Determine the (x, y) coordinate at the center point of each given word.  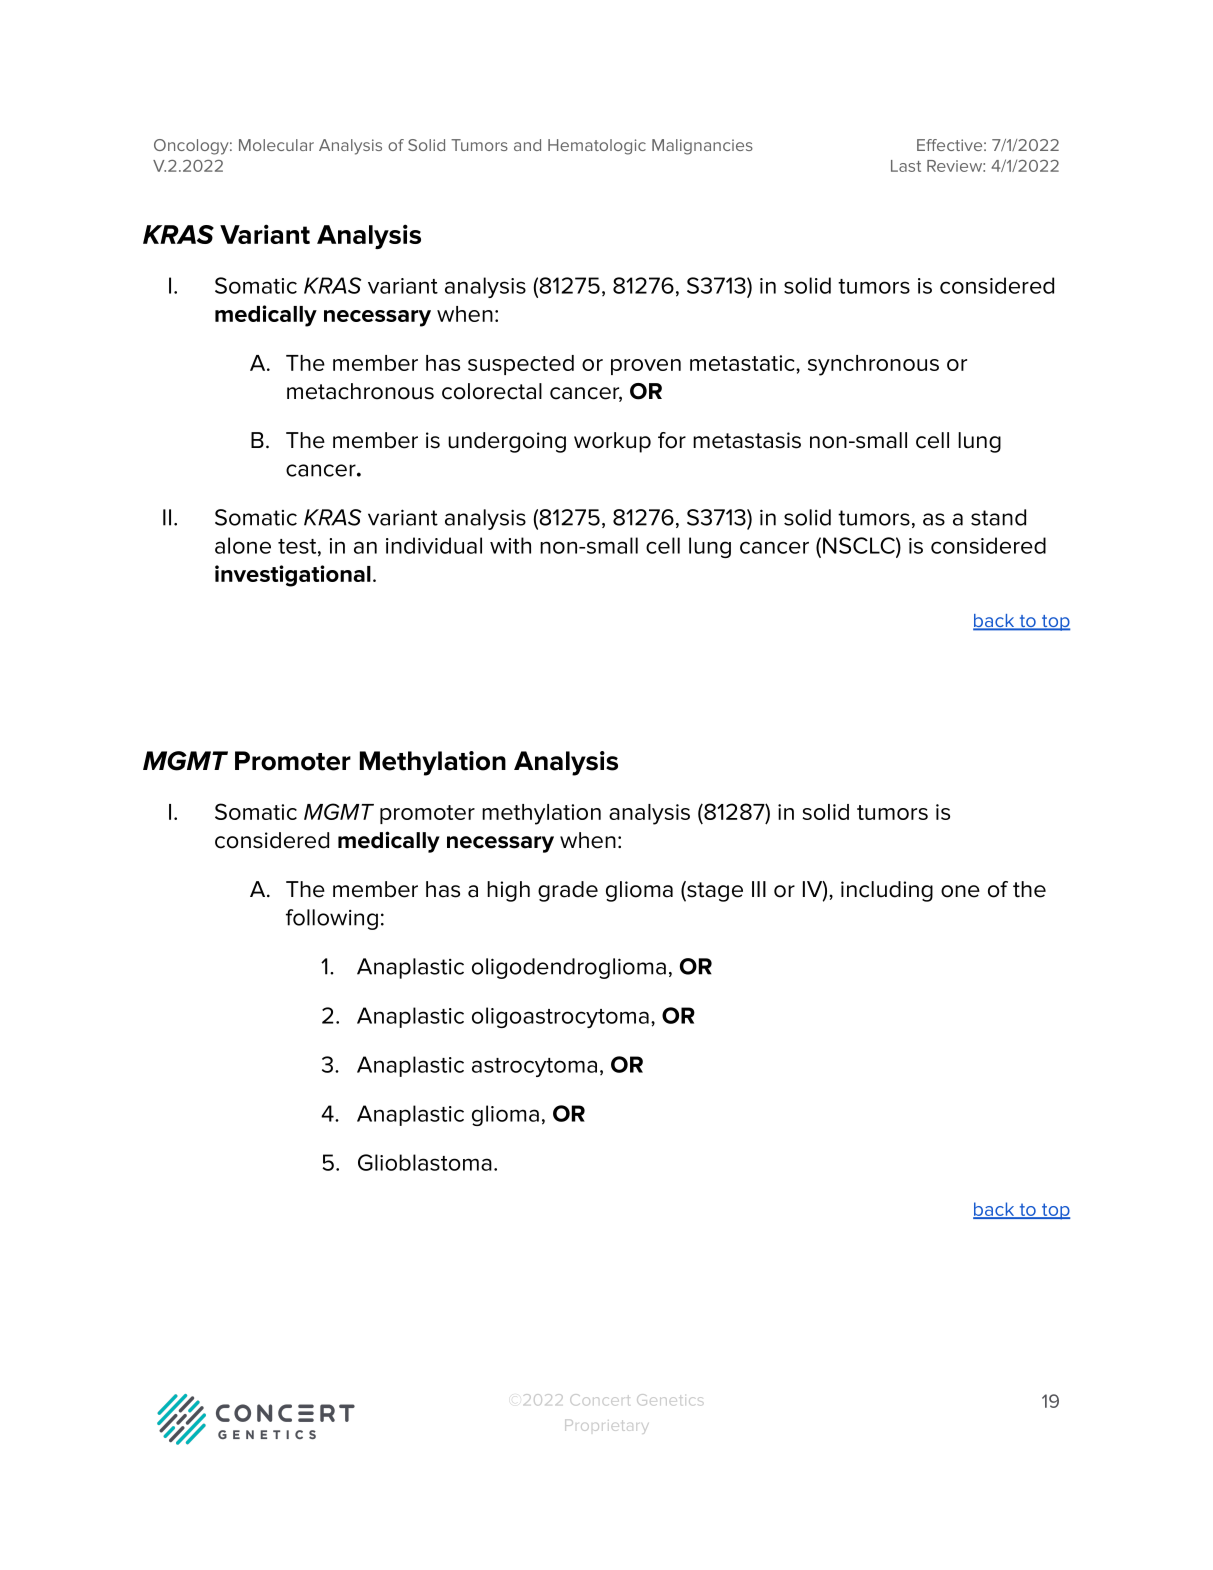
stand (998, 517)
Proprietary (606, 1427)
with (510, 545)
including (887, 891)
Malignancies (702, 147)
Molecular (276, 145)
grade (568, 891)
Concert (599, 1399)
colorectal (492, 391)
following (332, 919)
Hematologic (597, 147)
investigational (293, 576)
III (759, 889)
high (508, 891)
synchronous (873, 365)
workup (612, 442)
